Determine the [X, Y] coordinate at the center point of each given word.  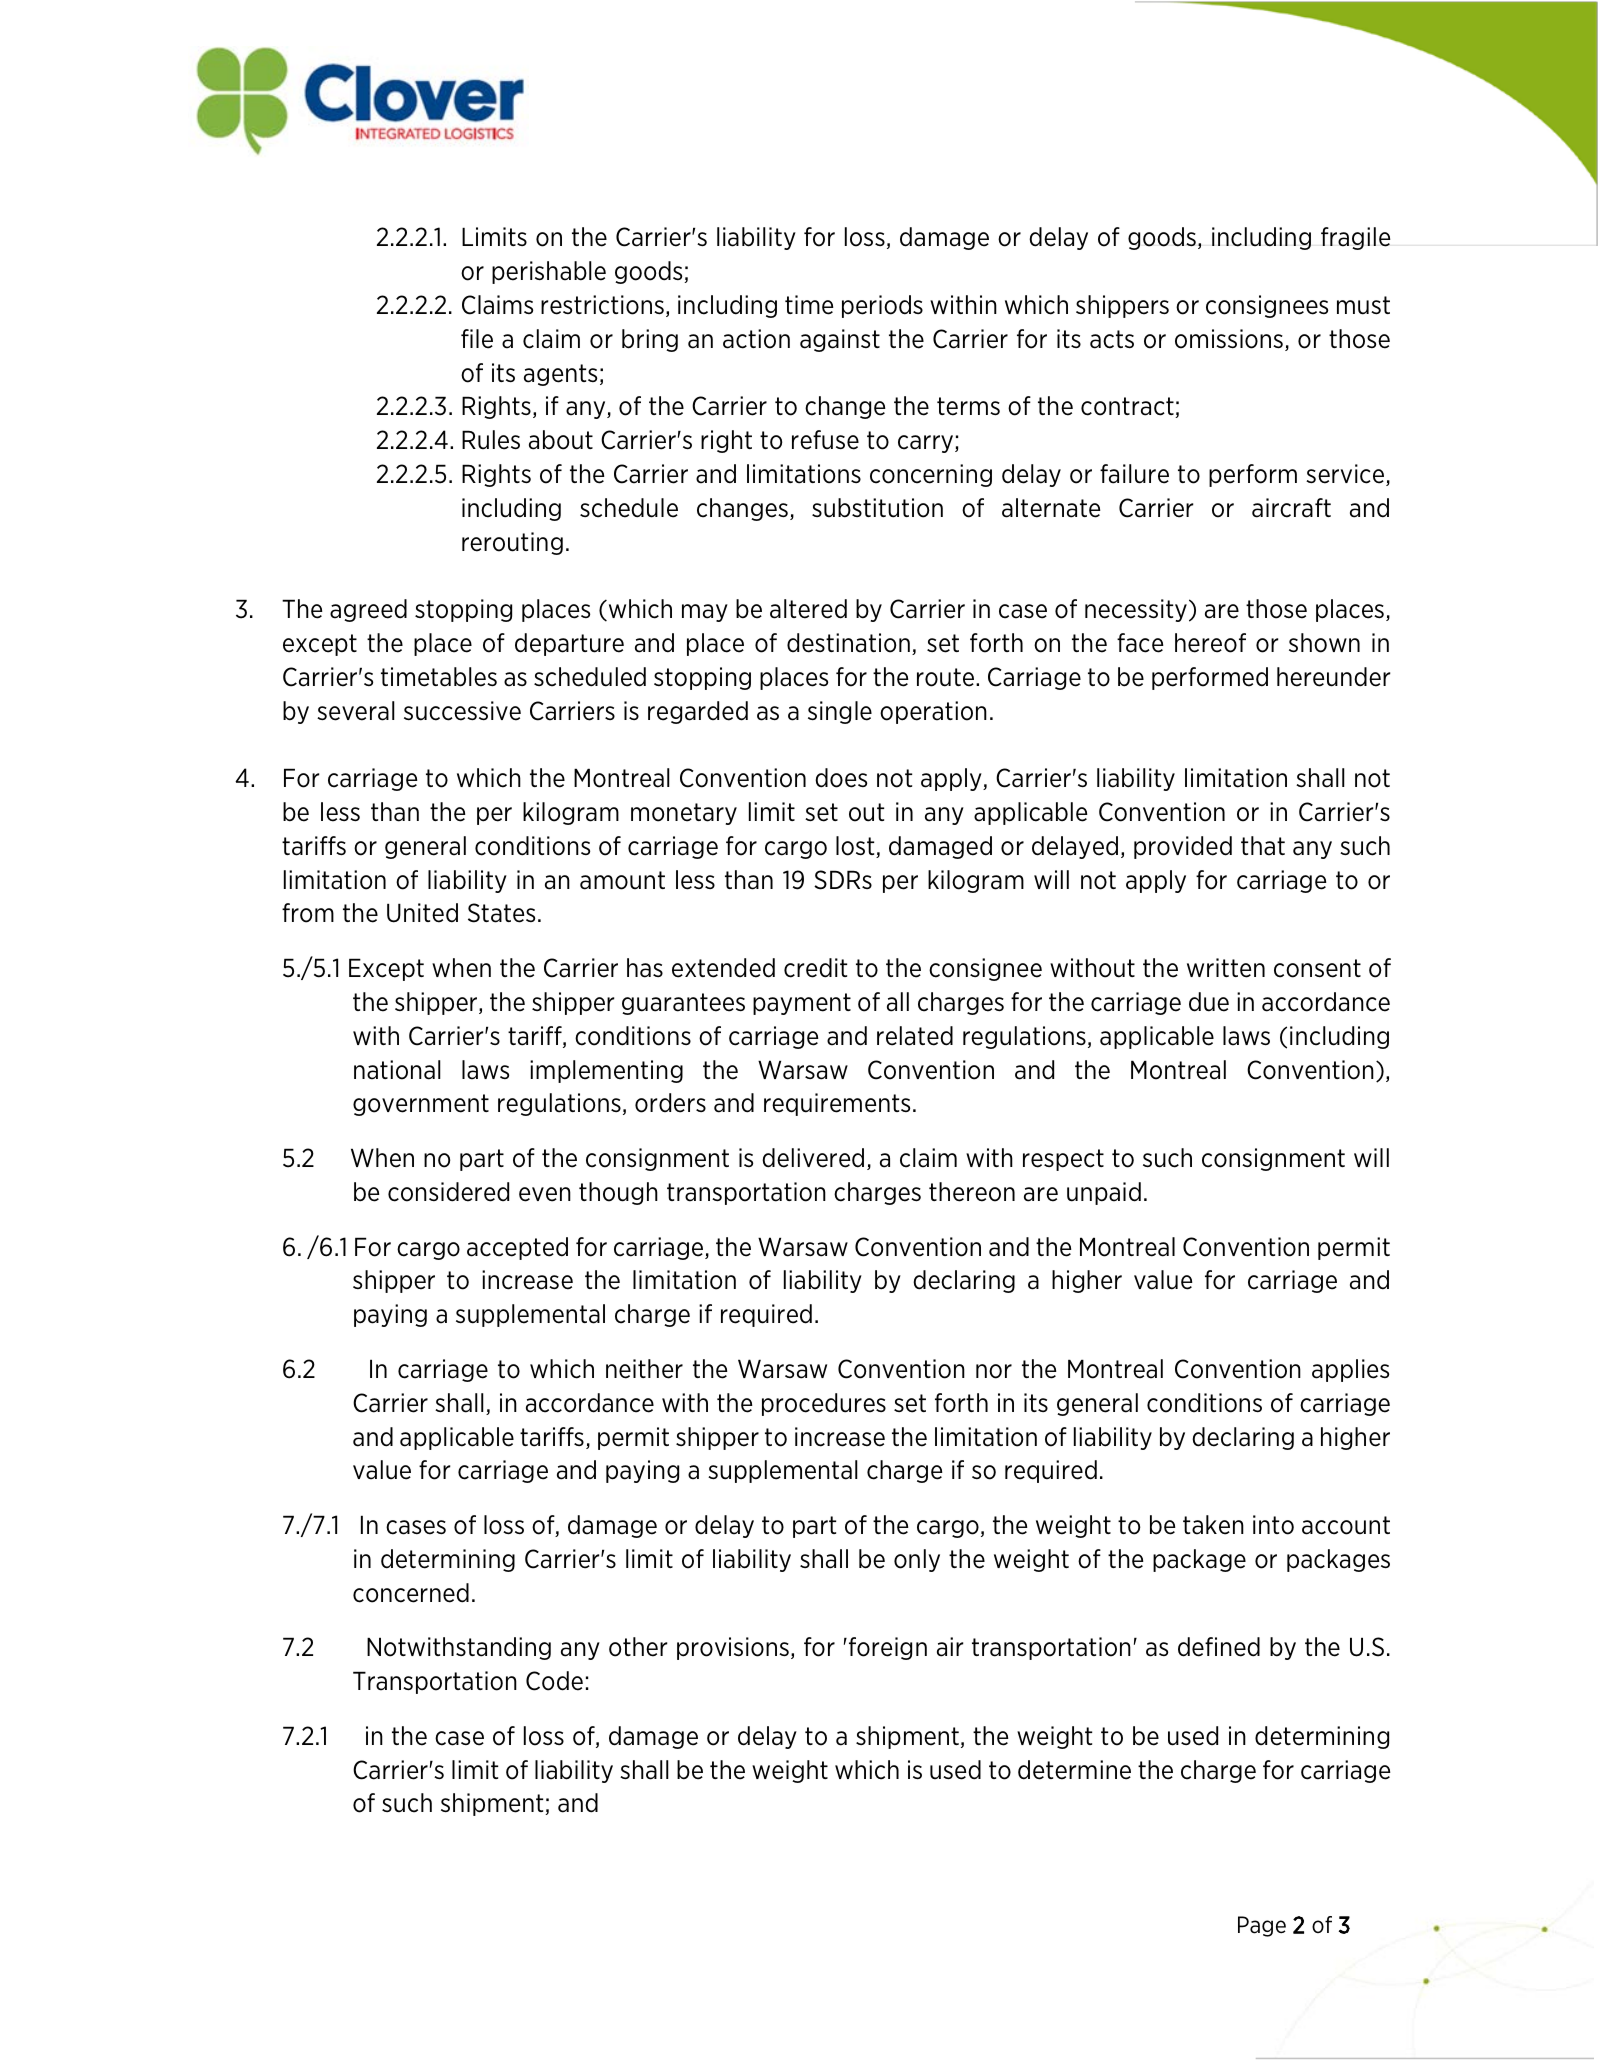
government [421, 1105]
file [477, 339]
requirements [837, 1104]
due [1209, 1002]
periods [882, 306]
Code [554, 1681]
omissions [1229, 339]
